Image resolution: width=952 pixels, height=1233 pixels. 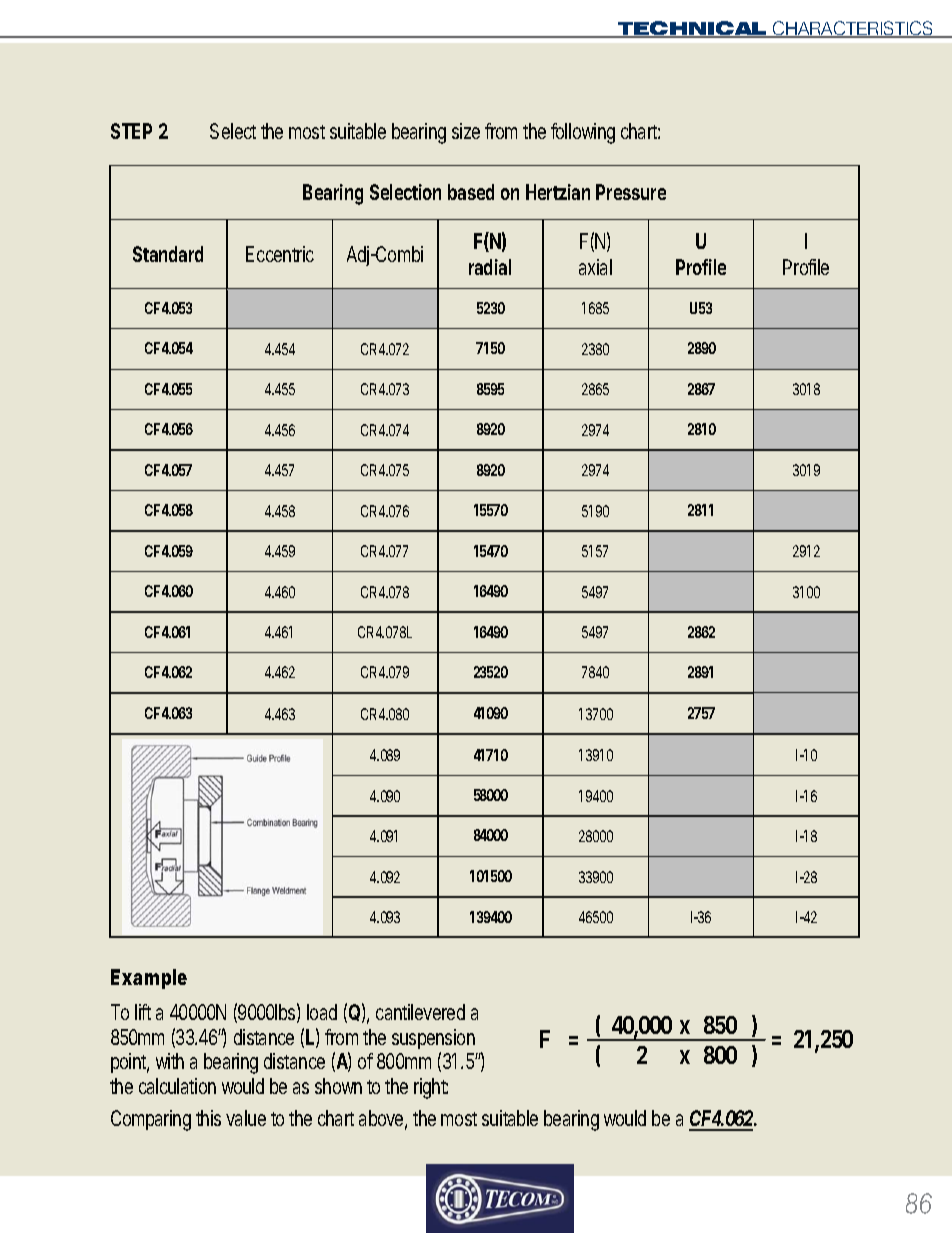 I want to click on axial, so click(x=595, y=267).
